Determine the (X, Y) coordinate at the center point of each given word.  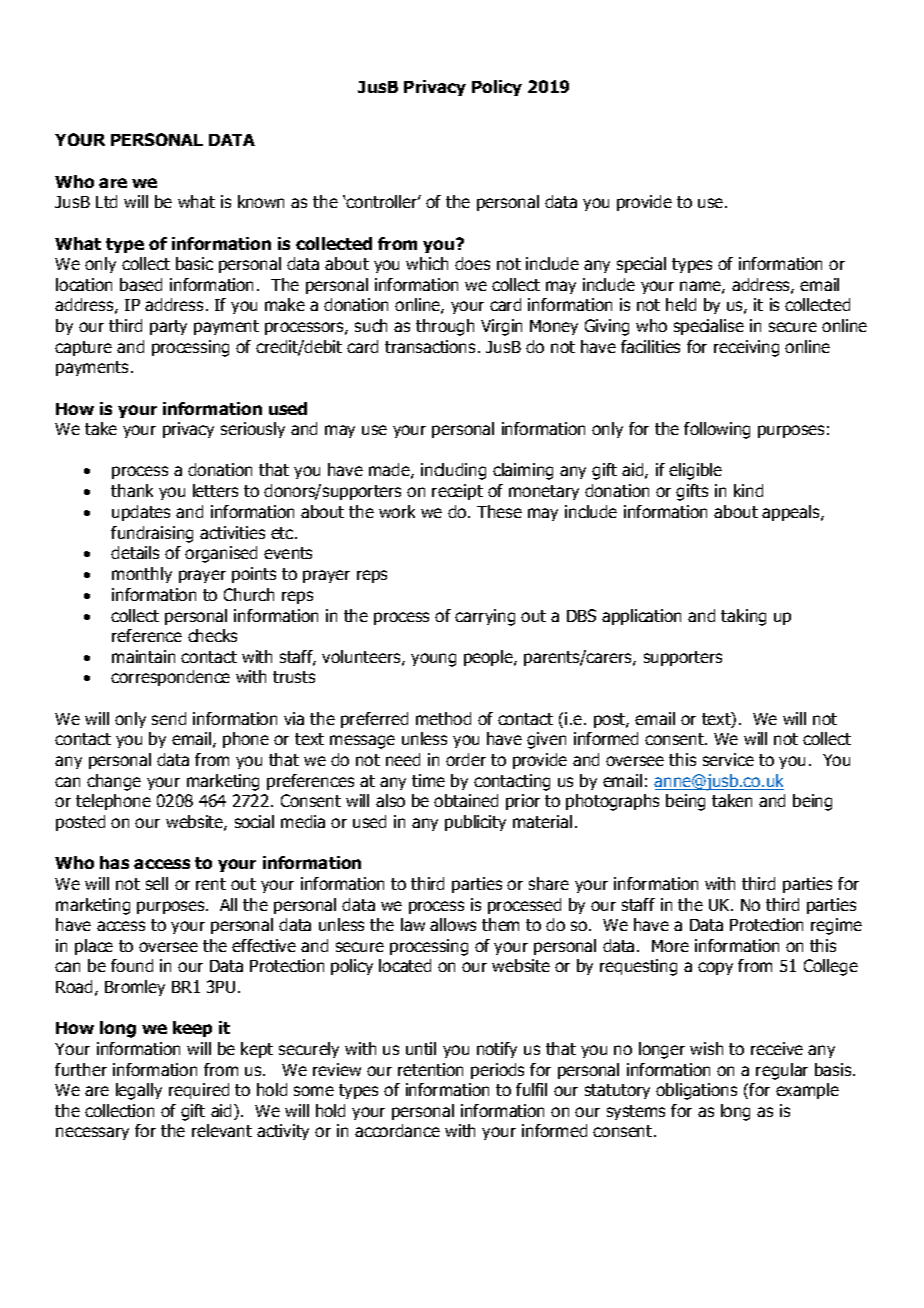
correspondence (170, 678)
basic (194, 263)
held (681, 304)
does (472, 263)
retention (430, 1069)
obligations (696, 1091)
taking (743, 617)
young (433, 660)
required (199, 1091)
